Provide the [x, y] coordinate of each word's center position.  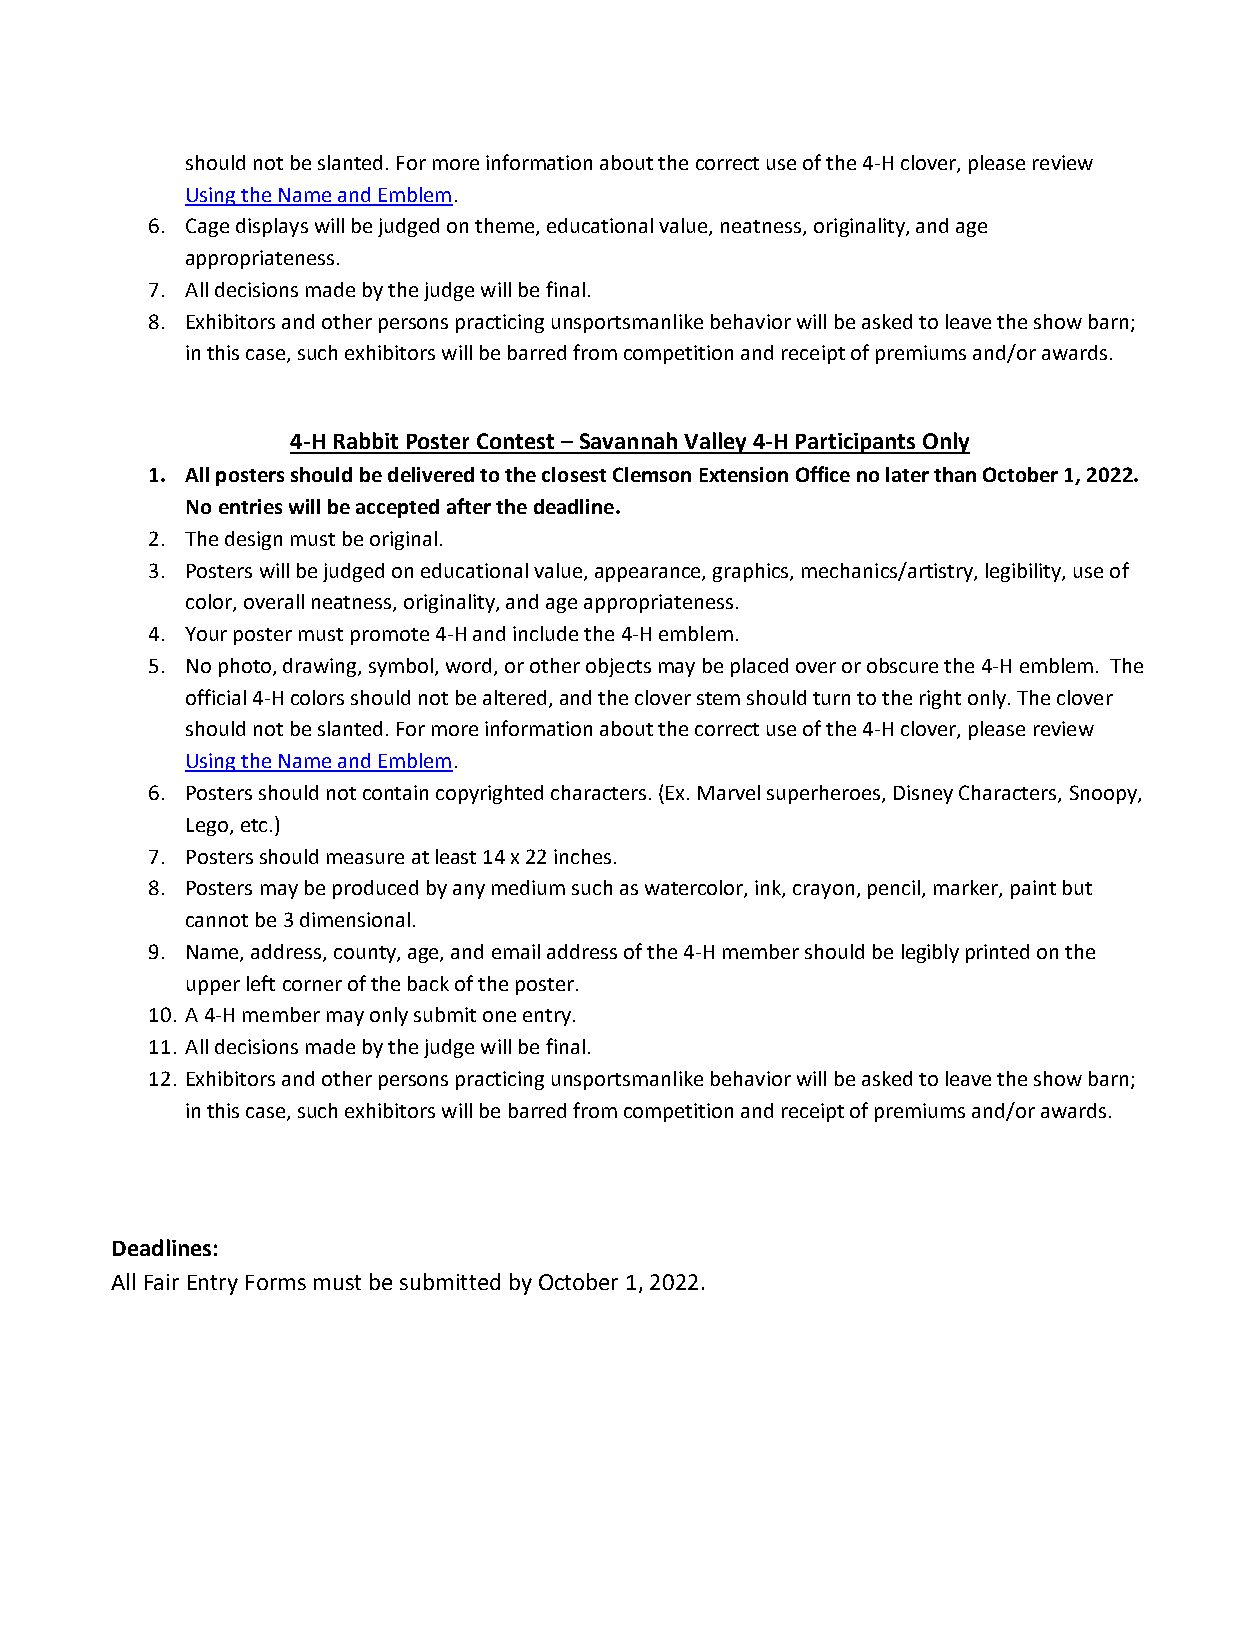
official [216, 697]
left [261, 983]
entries [250, 506]
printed [997, 953]
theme [506, 227]
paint [1033, 889]
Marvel [729, 792]
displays [272, 227]
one [499, 1016]
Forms [276, 1282]
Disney [923, 794]
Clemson [652, 474]
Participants [855, 443]
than [955, 474]
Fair [162, 1282]
